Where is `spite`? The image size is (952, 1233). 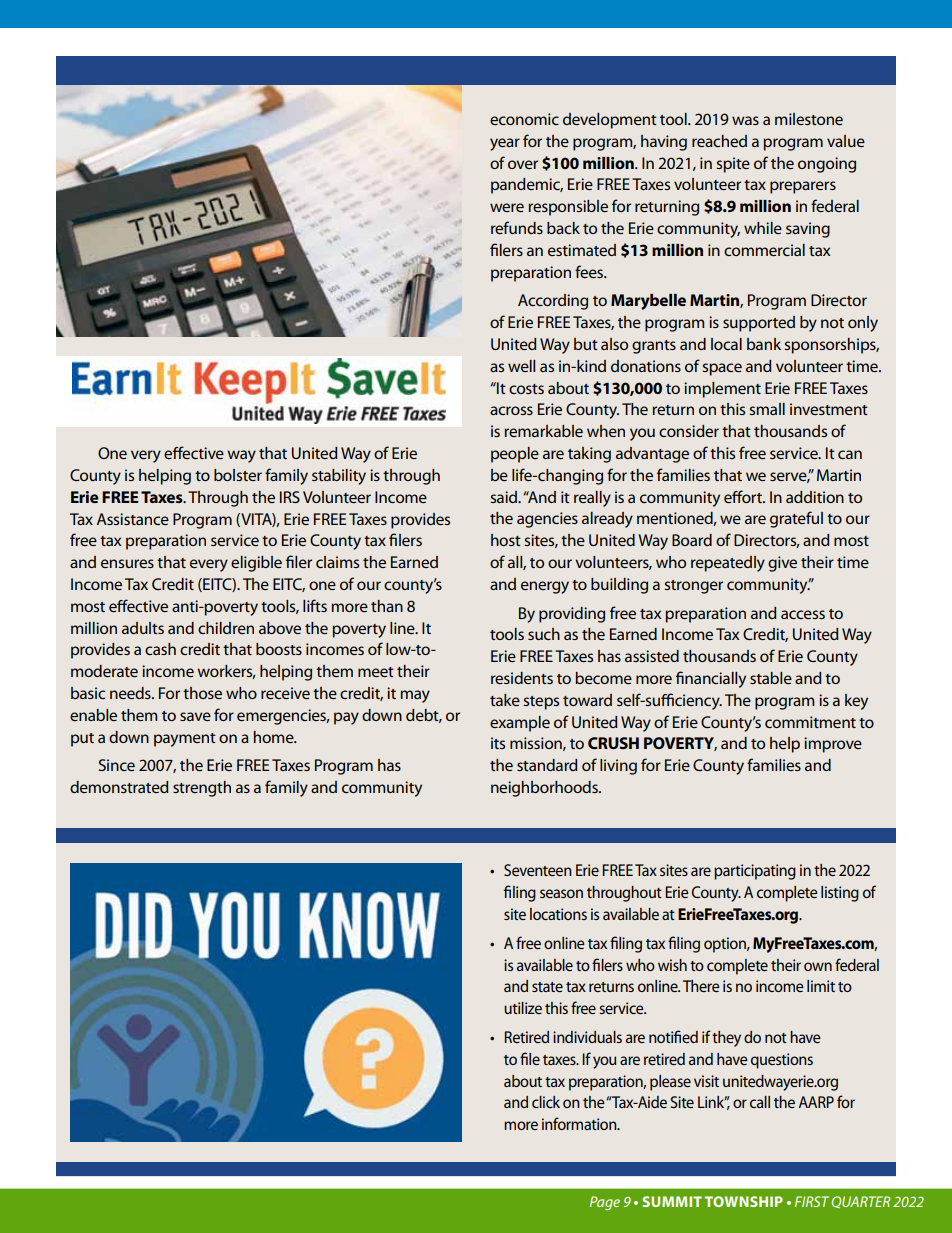 spite is located at coordinates (733, 165).
